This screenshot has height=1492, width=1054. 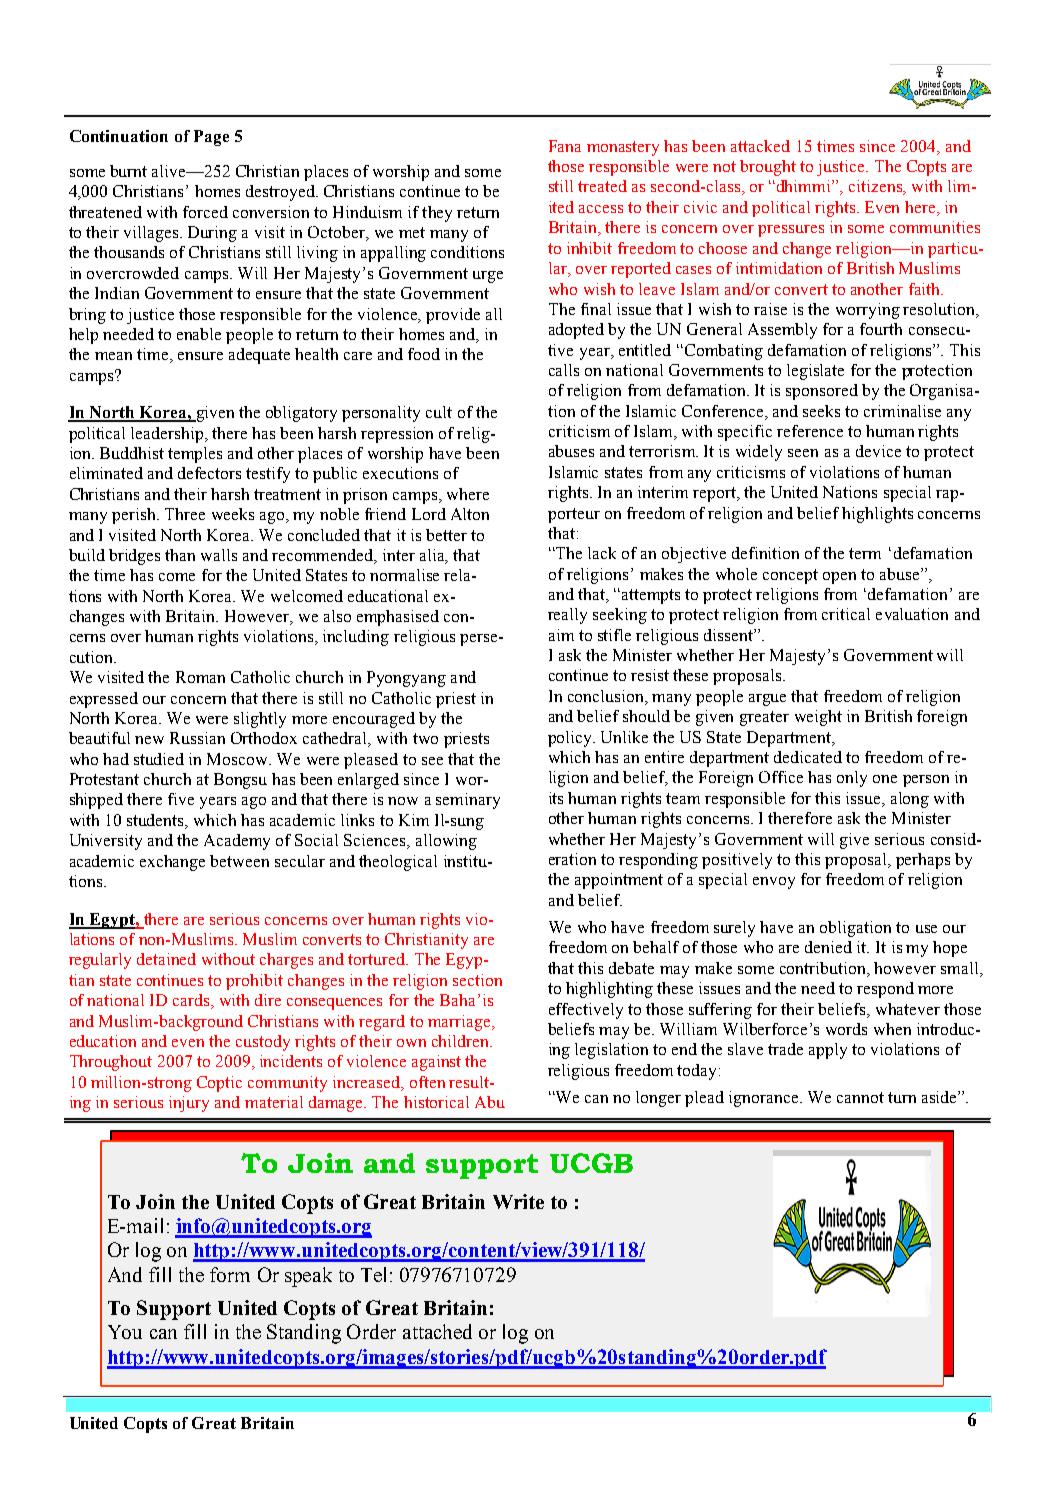 What do you see at coordinates (437, 1331) in the screenshot?
I see `attached` at bounding box center [437, 1331].
